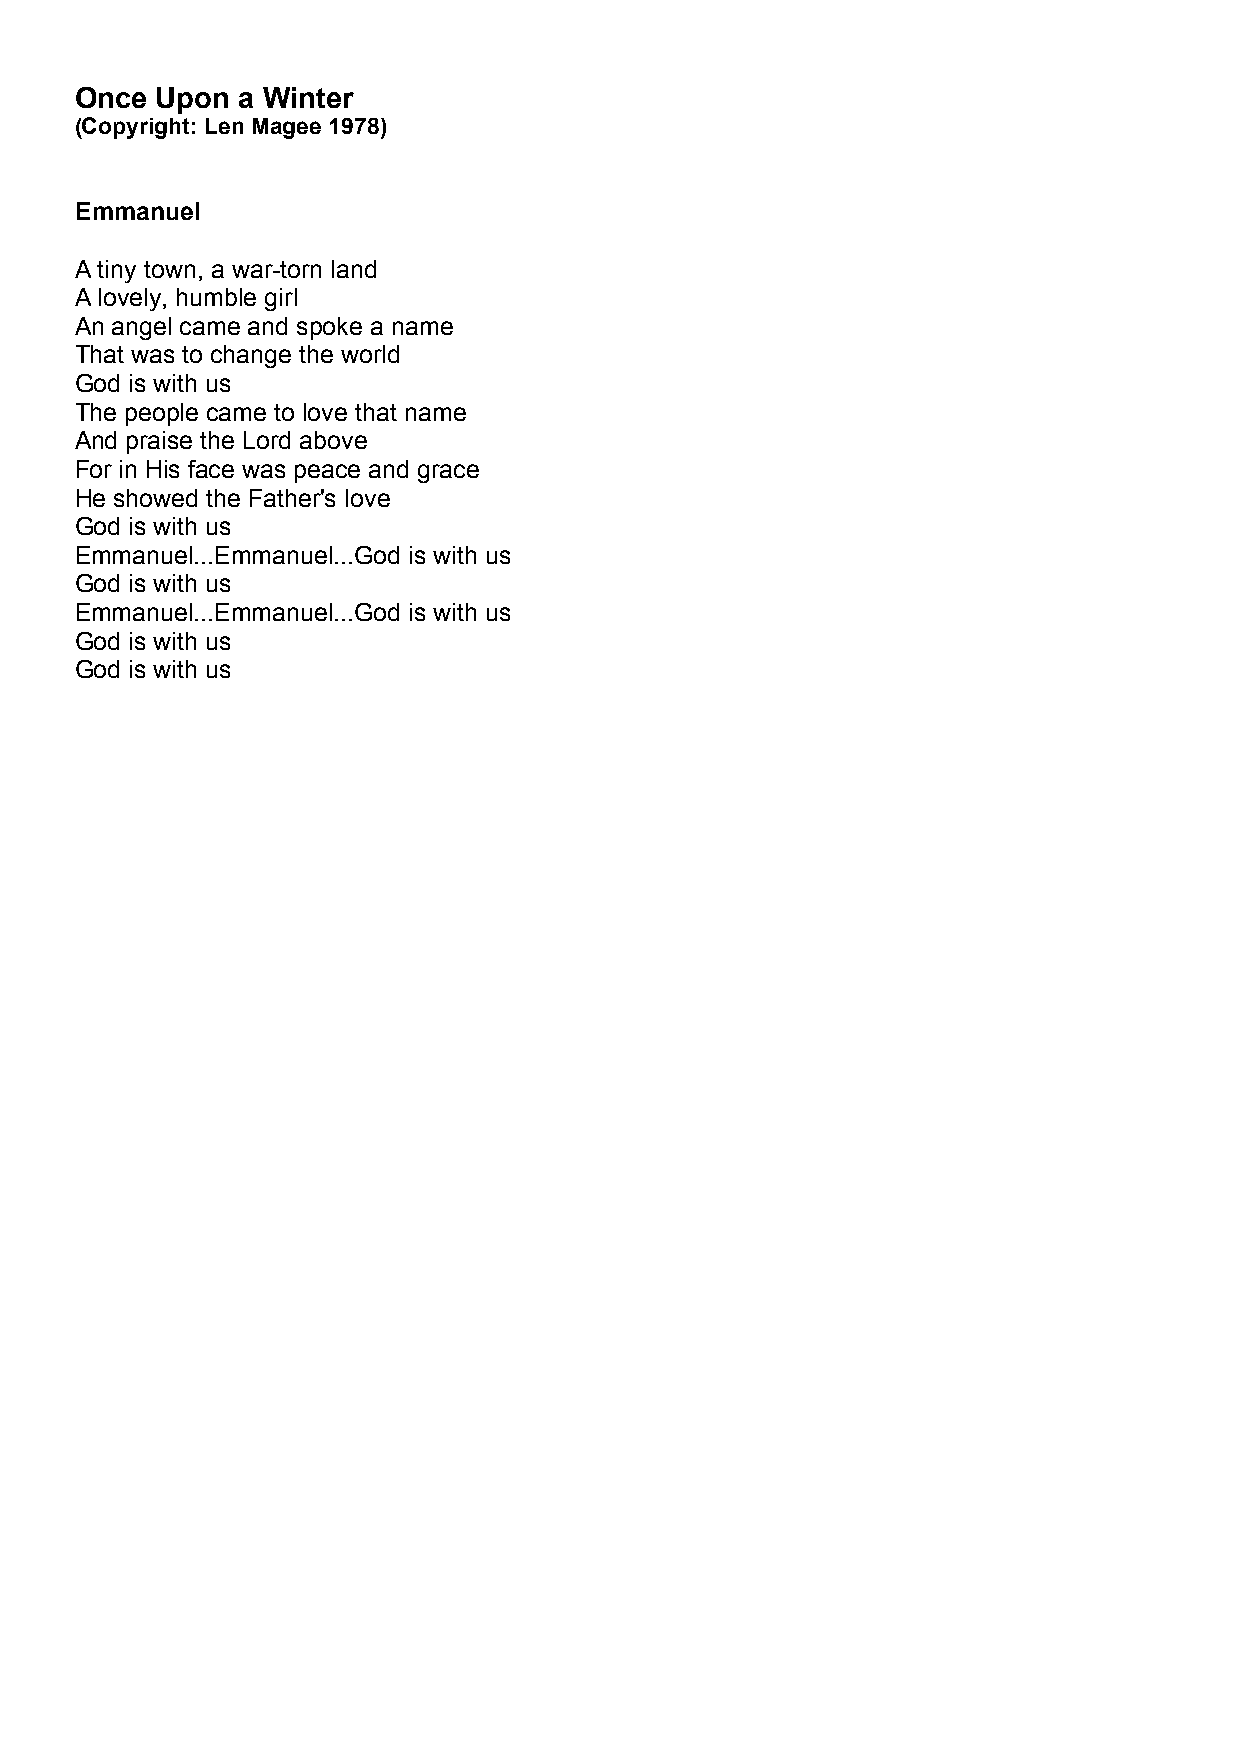 The image size is (1238, 1751). Describe the element at coordinates (155, 498) in the image. I see `showed` at that location.
